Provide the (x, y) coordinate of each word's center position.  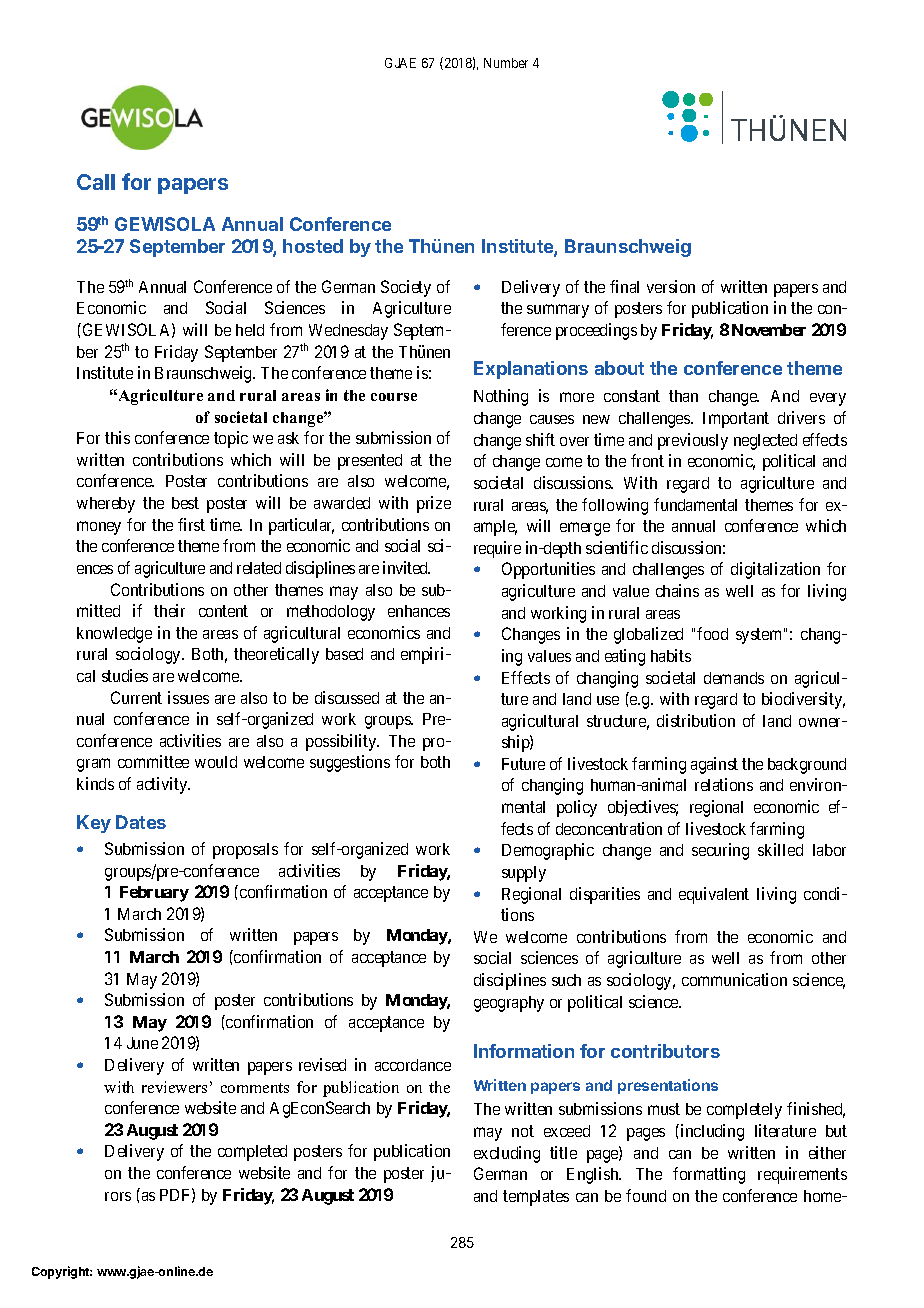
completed (252, 1153)
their (169, 610)
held (250, 330)
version (671, 286)
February (154, 894)
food (712, 633)
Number (506, 63)
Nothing (501, 397)
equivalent (714, 895)
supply (524, 874)
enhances (419, 611)
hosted (313, 246)
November (769, 330)
